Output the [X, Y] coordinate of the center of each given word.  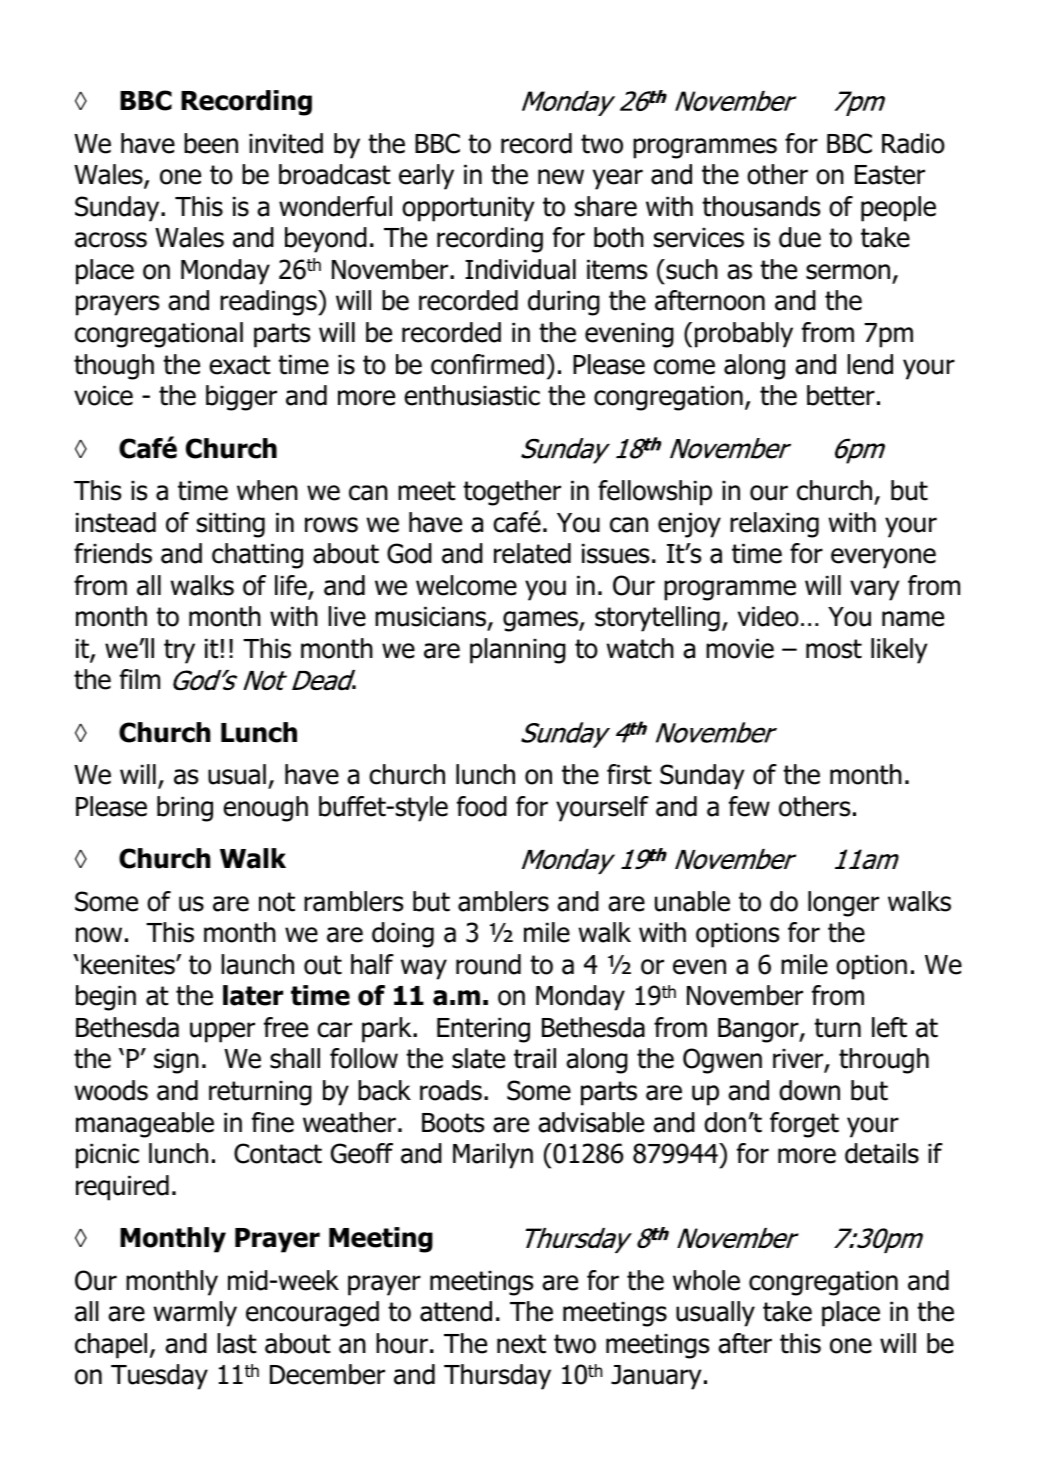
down [809, 1090]
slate [478, 1058]
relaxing [774, 525]
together [512, 493]
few [749, 806]
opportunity [468, 209]
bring [185, 809]
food [482, 806]
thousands [761, 206]
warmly [195, 1314]
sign [176, 1061]
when [267, 490]
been [211, 143]
